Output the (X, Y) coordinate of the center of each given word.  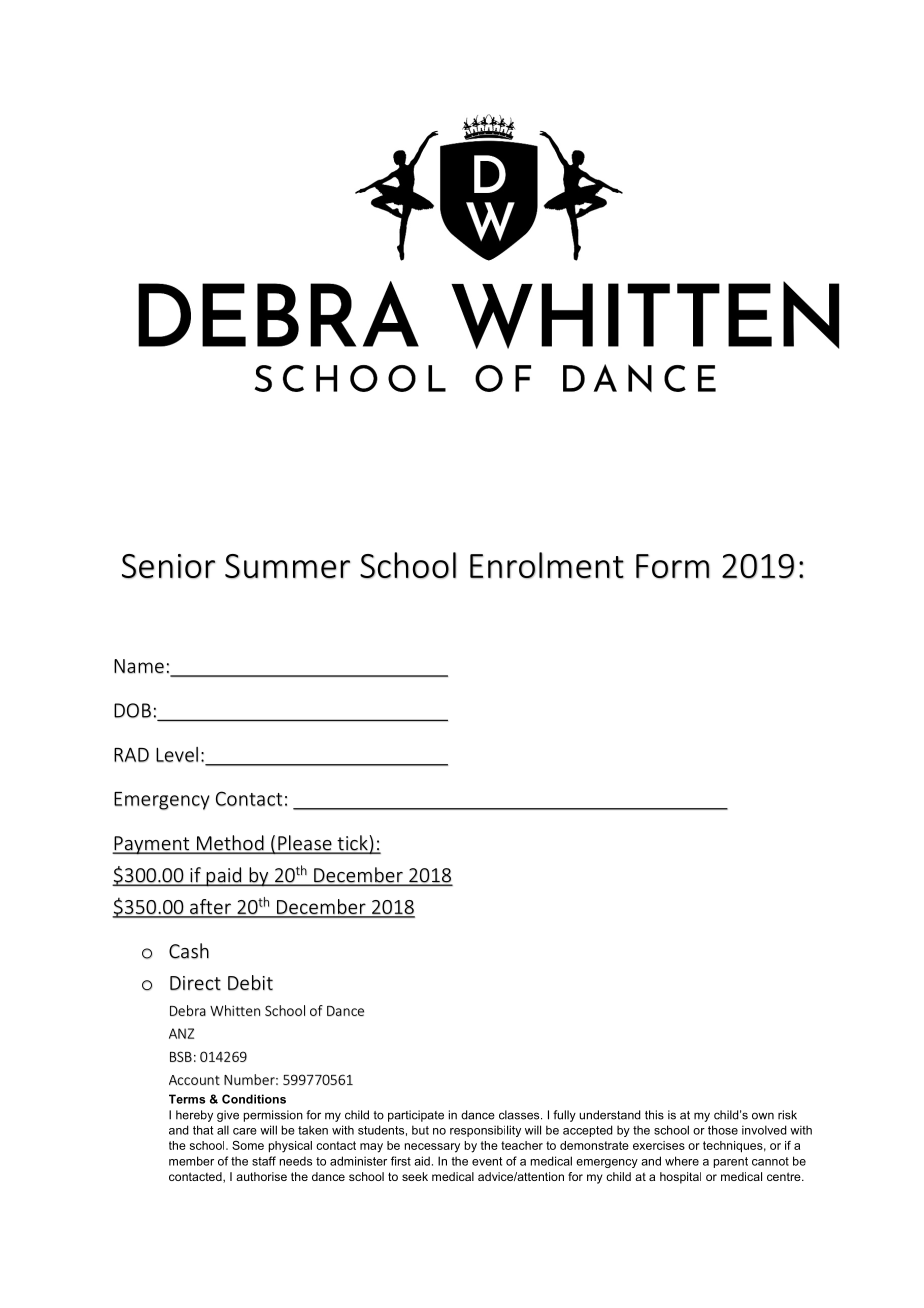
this (654, 1115)
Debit (250, 983)
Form (673, 566)
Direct (195, 983)
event (487, 1161)
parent (731, 1162)
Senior (168, 566)
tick (352, 844)
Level (177, 754)
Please (305, 844)
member (191, 1161)
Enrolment (547, 565)
